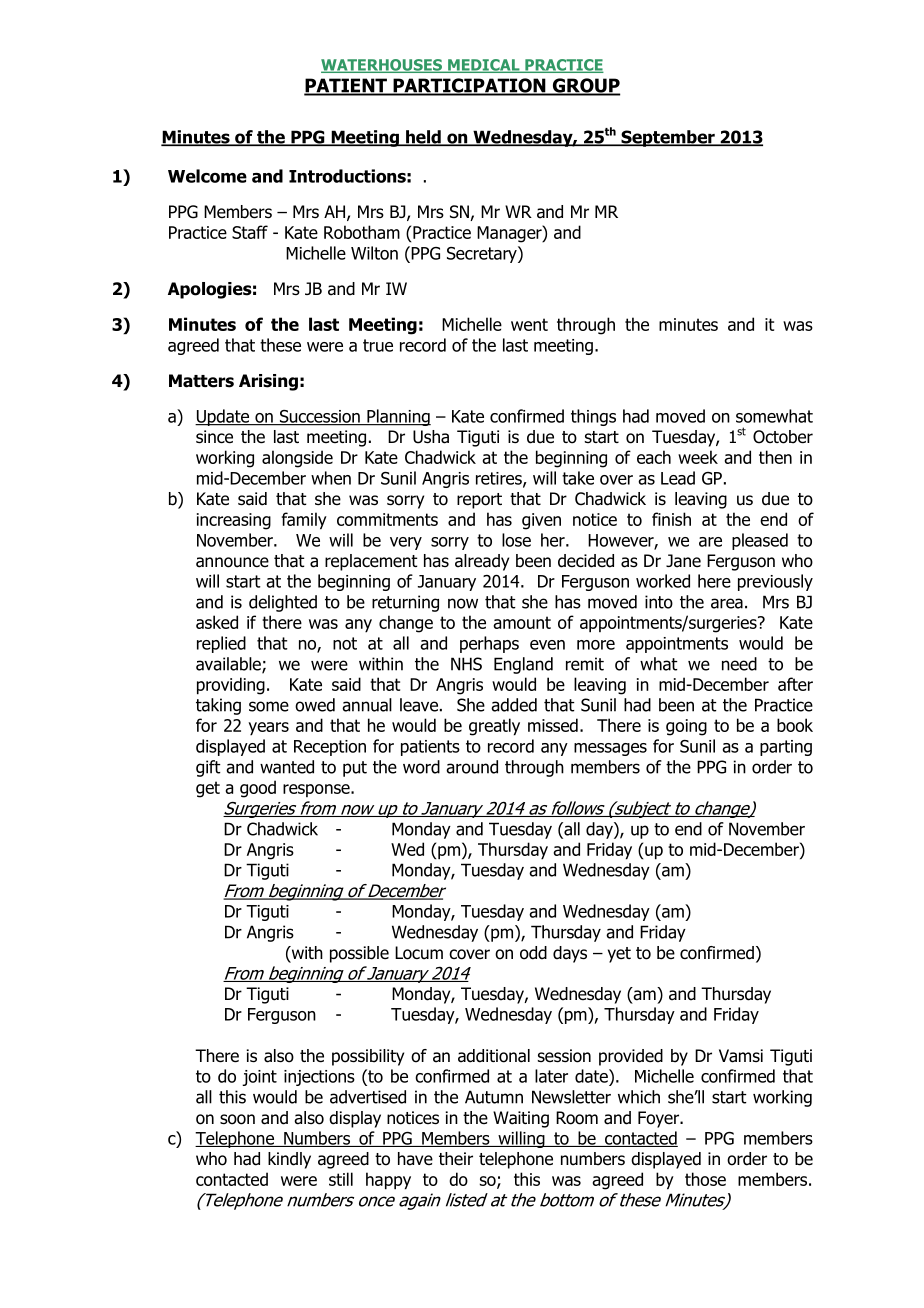 This screenshot has width=924, height=1308. I want to click on Arising, so click(268, 382).
